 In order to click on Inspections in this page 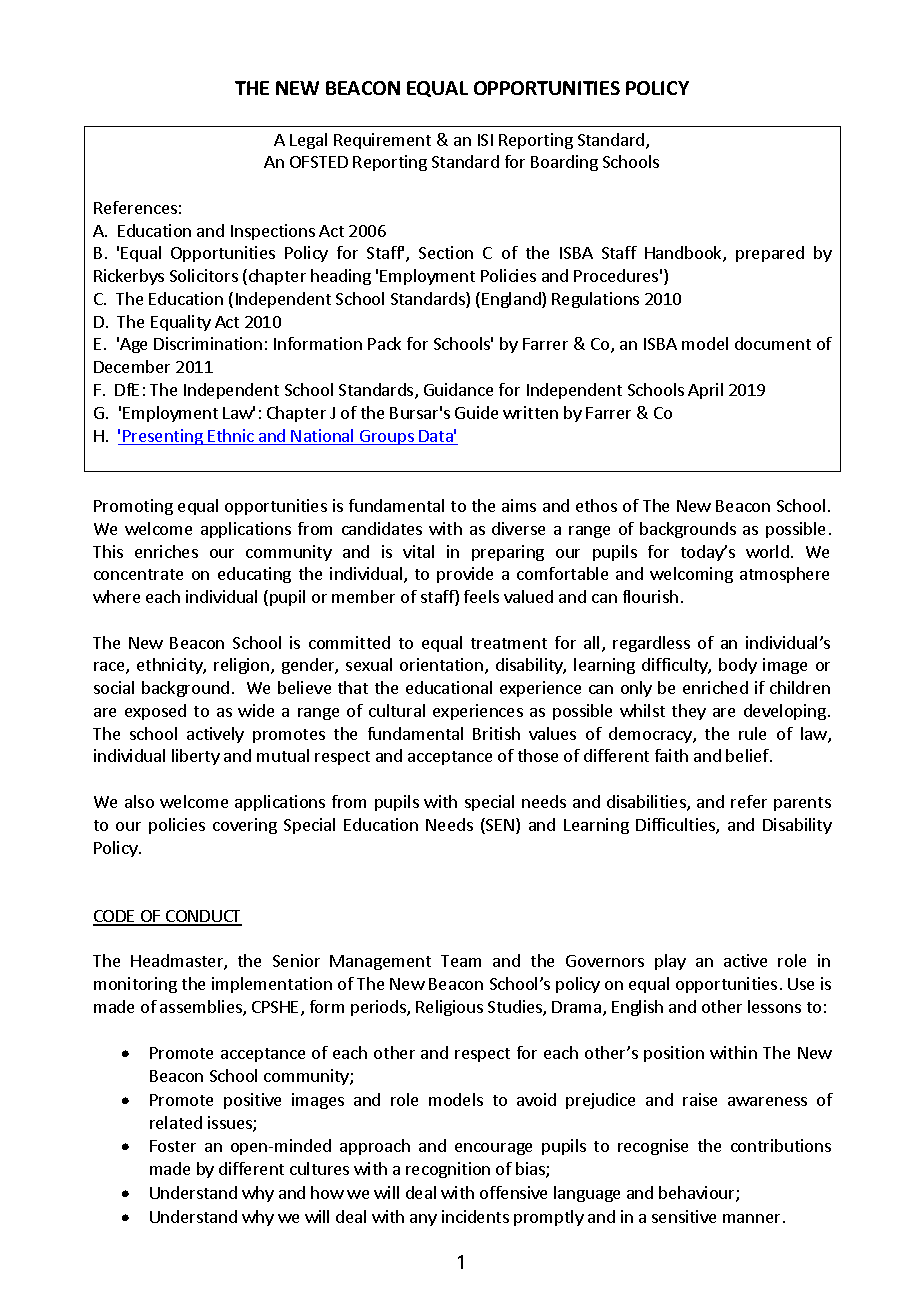, I will do `click(273, 232)`.
